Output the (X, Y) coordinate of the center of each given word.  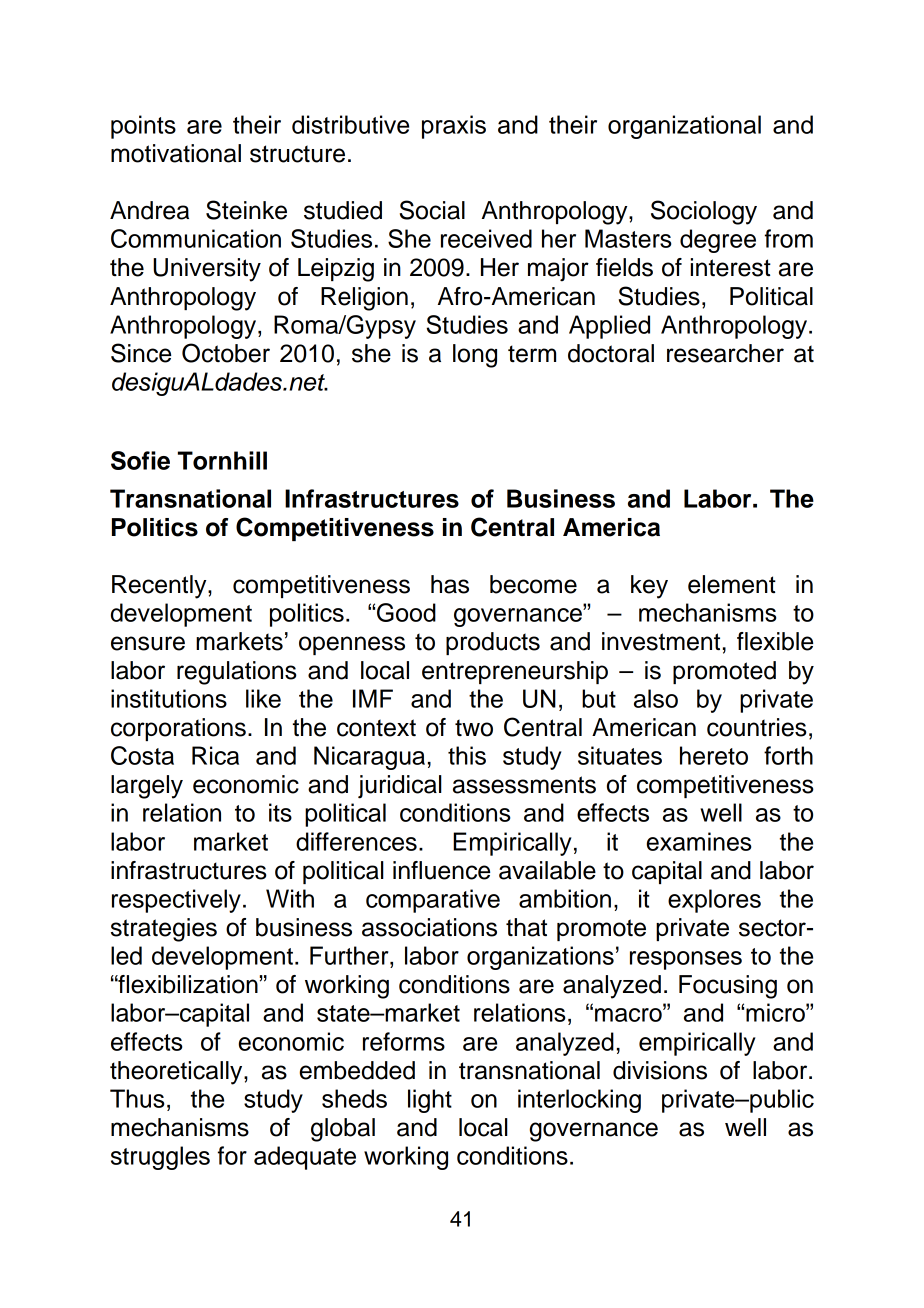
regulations (237, 673)
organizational (684, 127)
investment (661, 641)
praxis (454, 127)
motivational (176, 153)
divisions (660, 1070)
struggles (160, 1158)
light (430, 1101)
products (493, 643)
